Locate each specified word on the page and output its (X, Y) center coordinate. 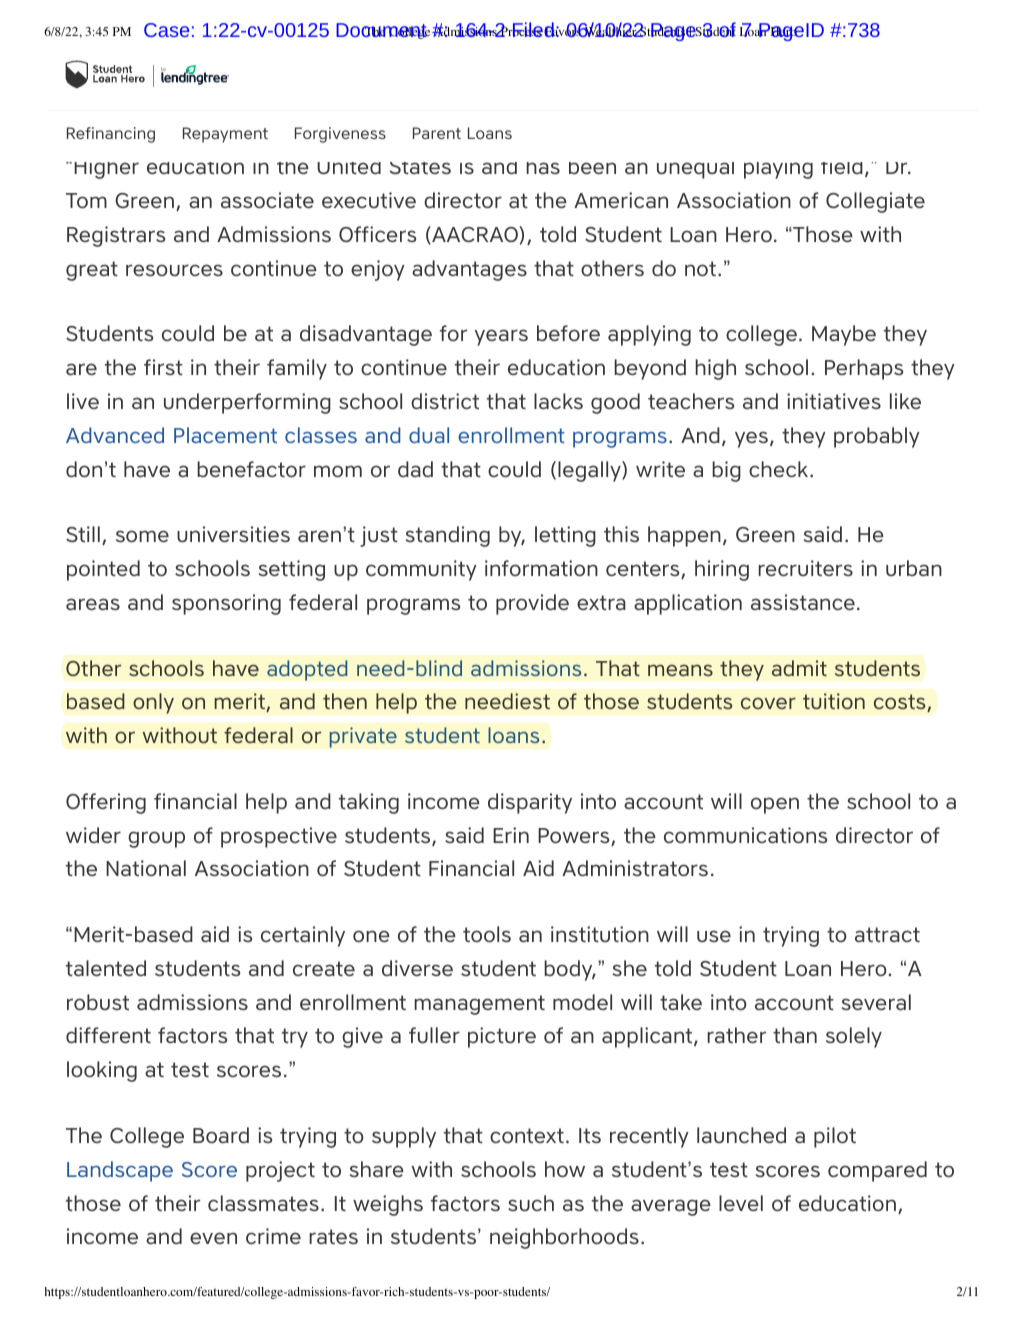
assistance (803, 602)
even (213, 1238)
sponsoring (226, 604)
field (842, 168)
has (543, 168)
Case (166, 30)
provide (532, 604)
